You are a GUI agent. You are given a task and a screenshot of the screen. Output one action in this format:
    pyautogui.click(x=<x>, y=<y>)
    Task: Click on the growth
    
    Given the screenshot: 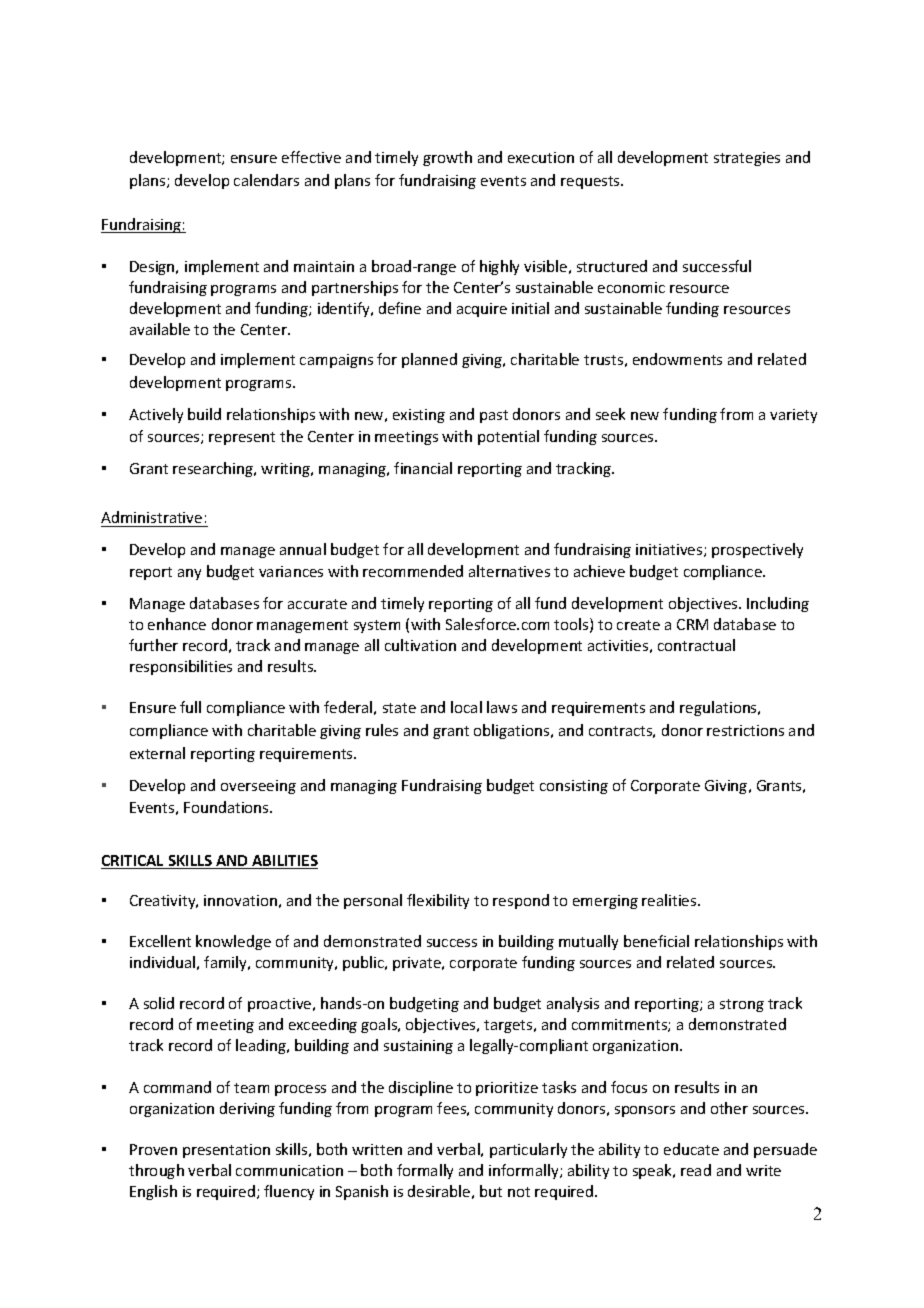 What is the action you would take?
    pyautogui.click(x=447, y=158)
